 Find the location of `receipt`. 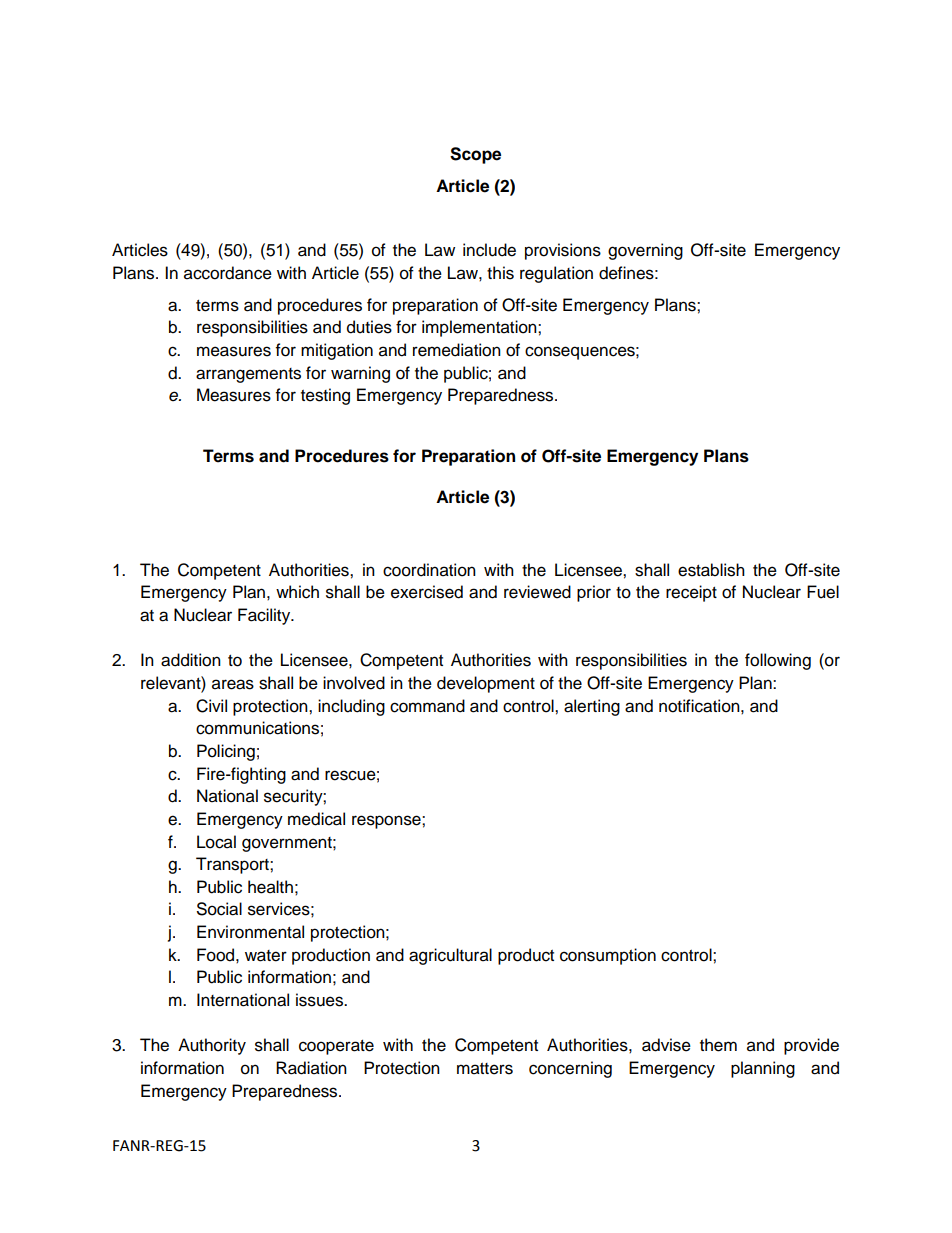

receipt is located at coordinates (691, 593).
